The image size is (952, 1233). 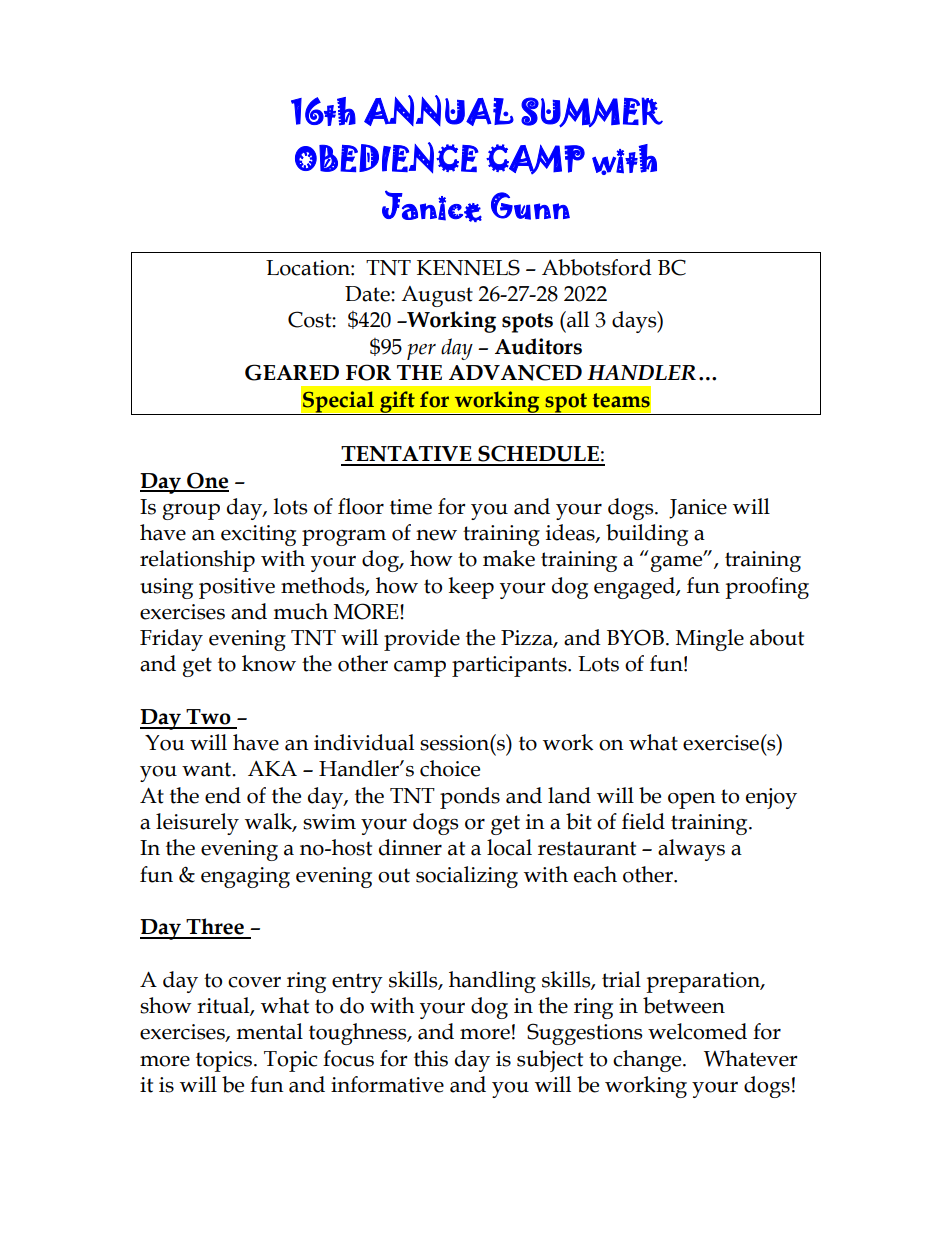 What do you see at coordinates (691, 850) in the document?
I see `always` at bounding box center [691, 850].
